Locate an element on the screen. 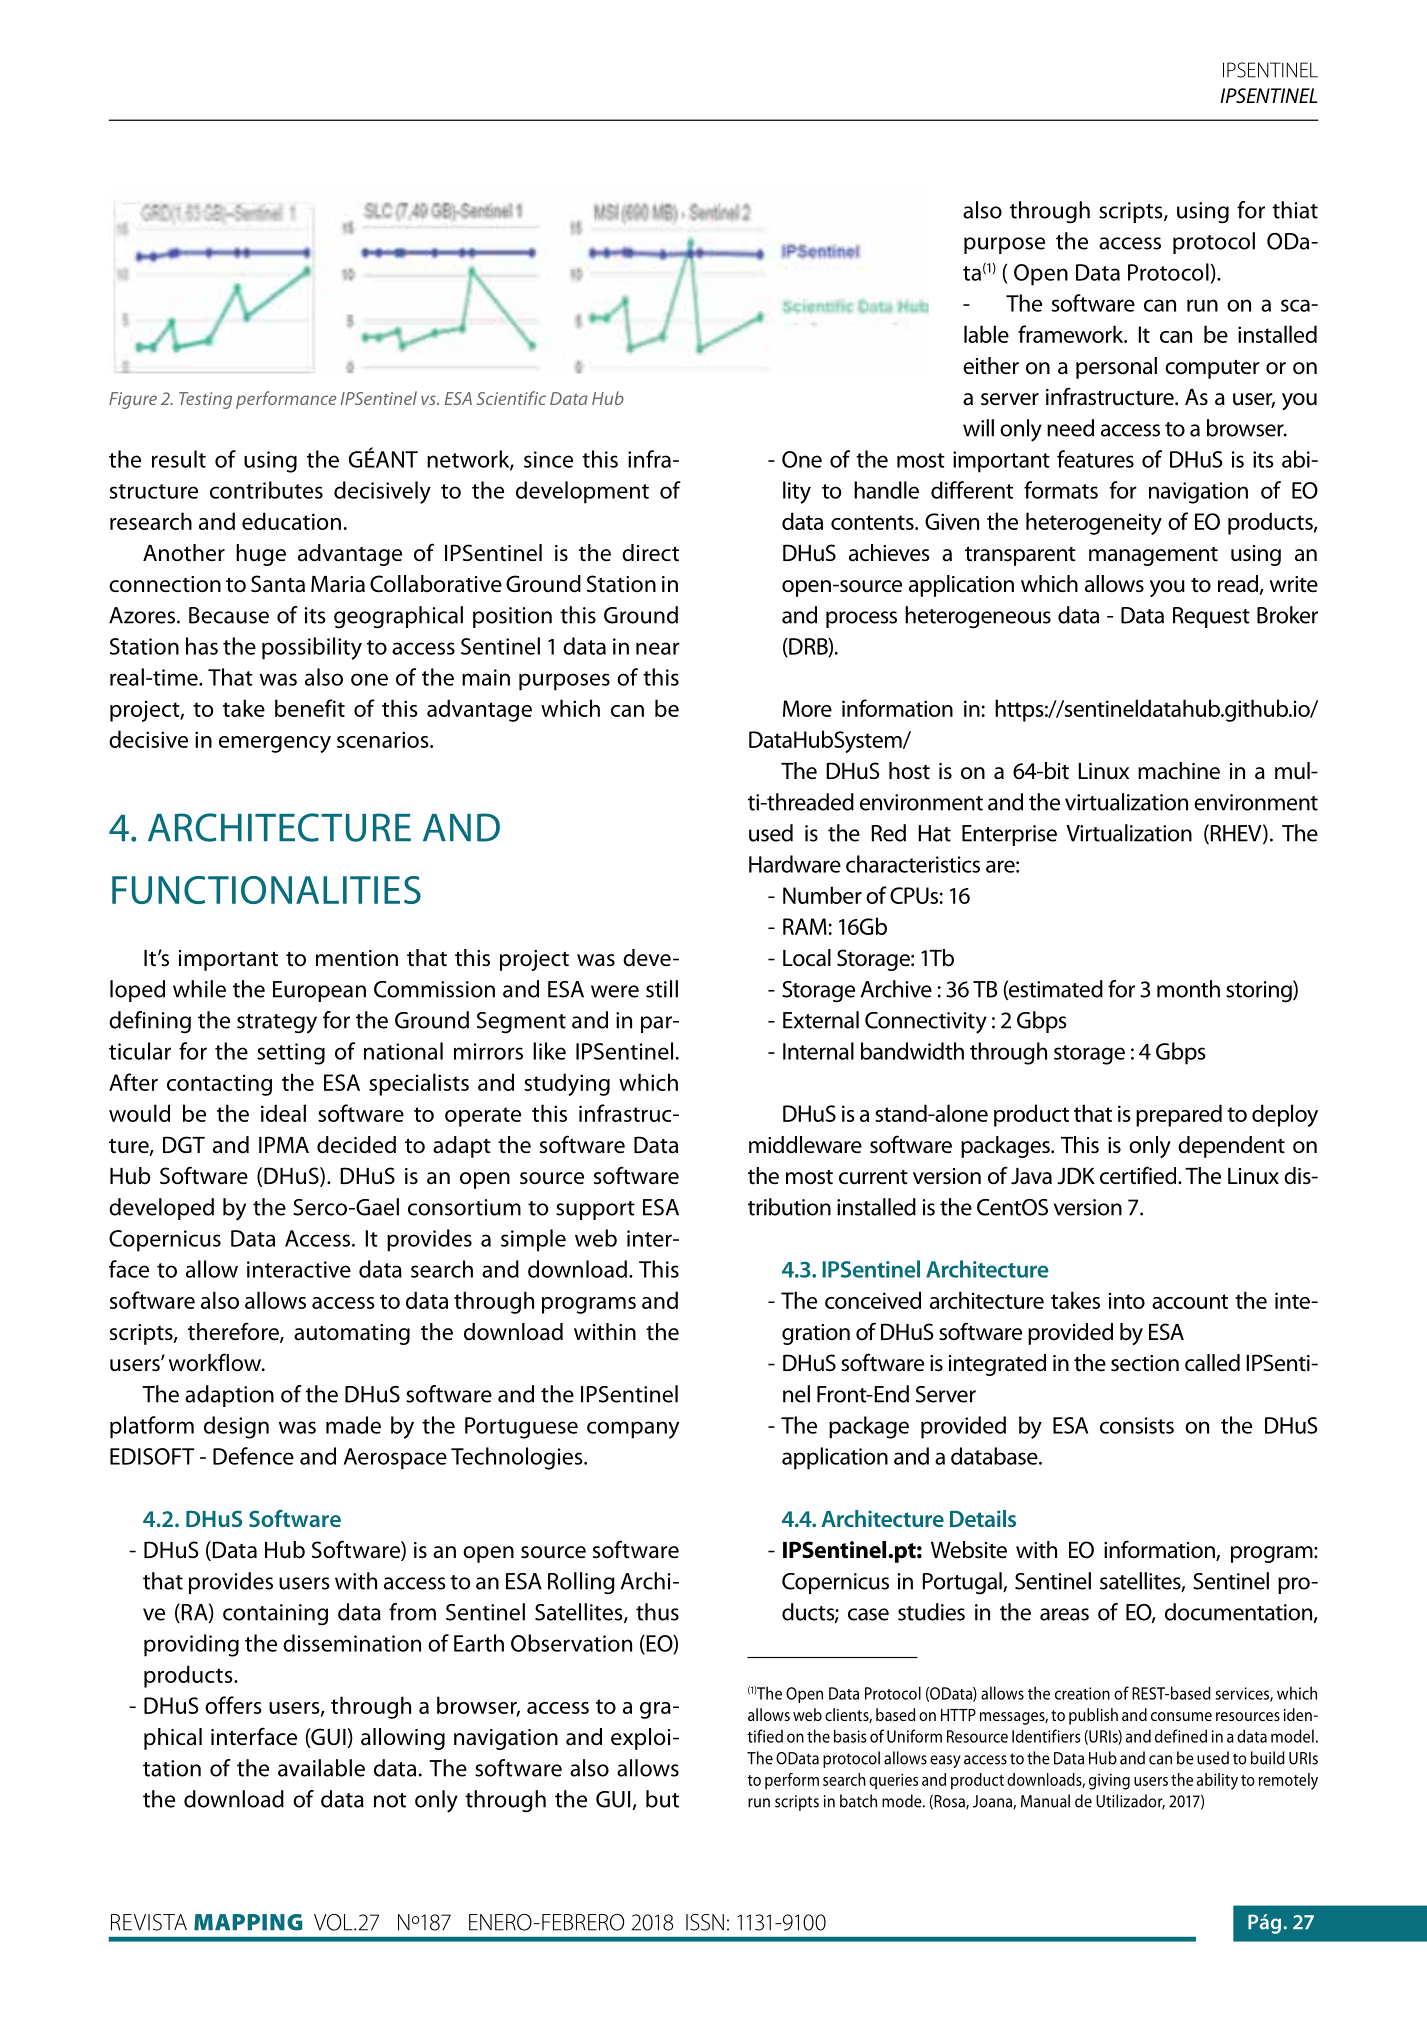 The height and width of the screenshot is (2018, 1427). More is located at coordinates (807, 708).
